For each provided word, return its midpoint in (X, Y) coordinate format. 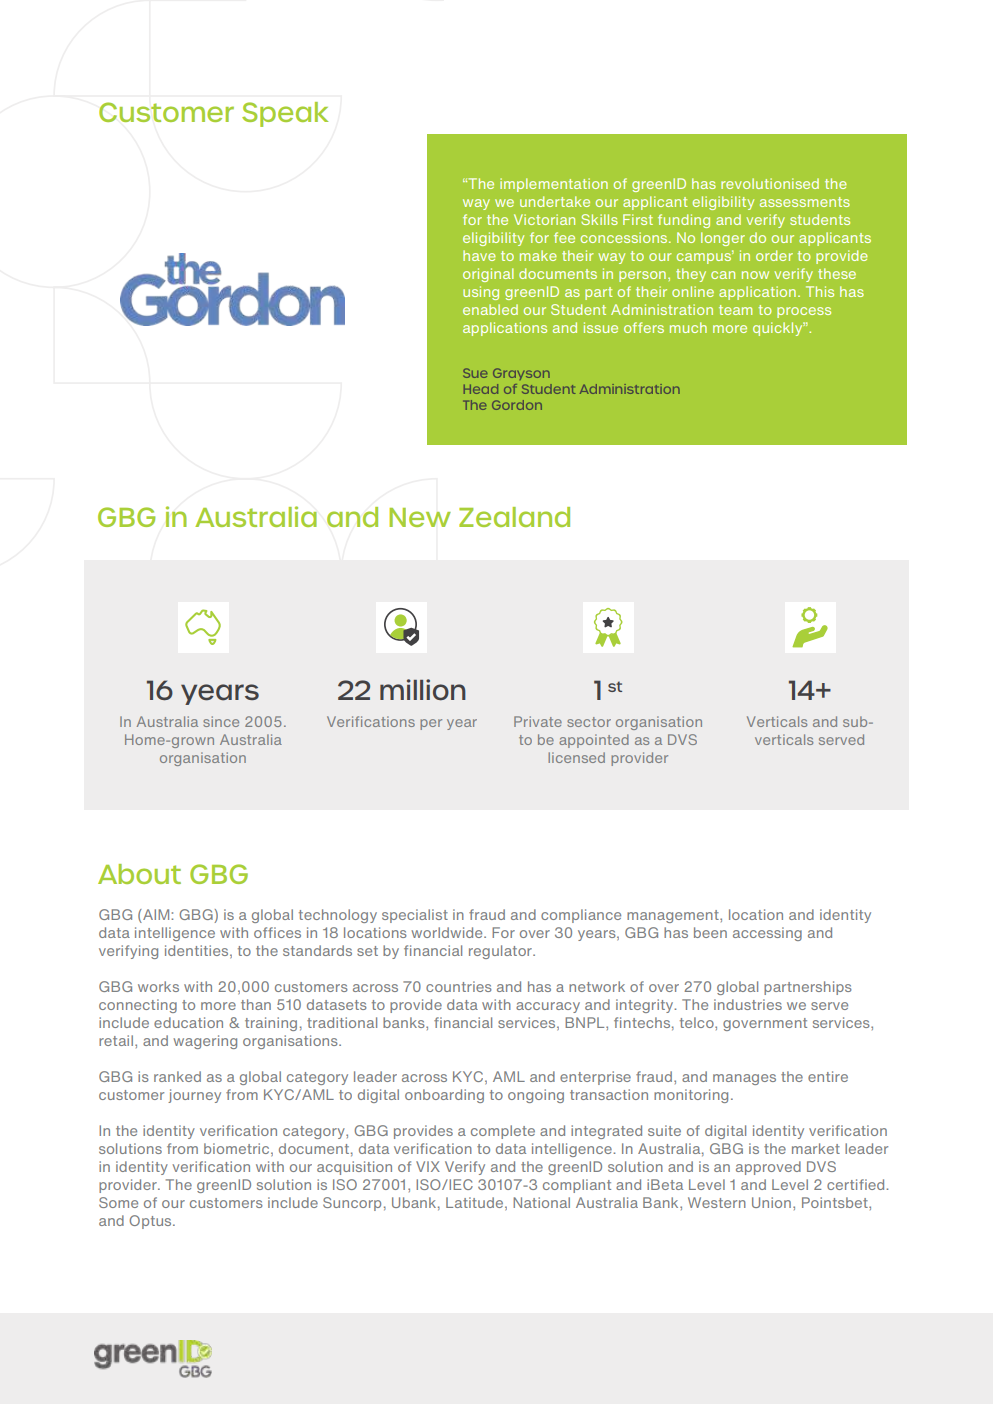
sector (589, 722)
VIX (428, 1166)
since (221, 721)
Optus (151, 1222)
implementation (554, 185)
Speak (285, 114)
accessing (767, 934)
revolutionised (770, 183)
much (688, 327)
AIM (156, 914)
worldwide (448, 932)
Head (481, 389)
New (420, 517)
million (423, 690)
